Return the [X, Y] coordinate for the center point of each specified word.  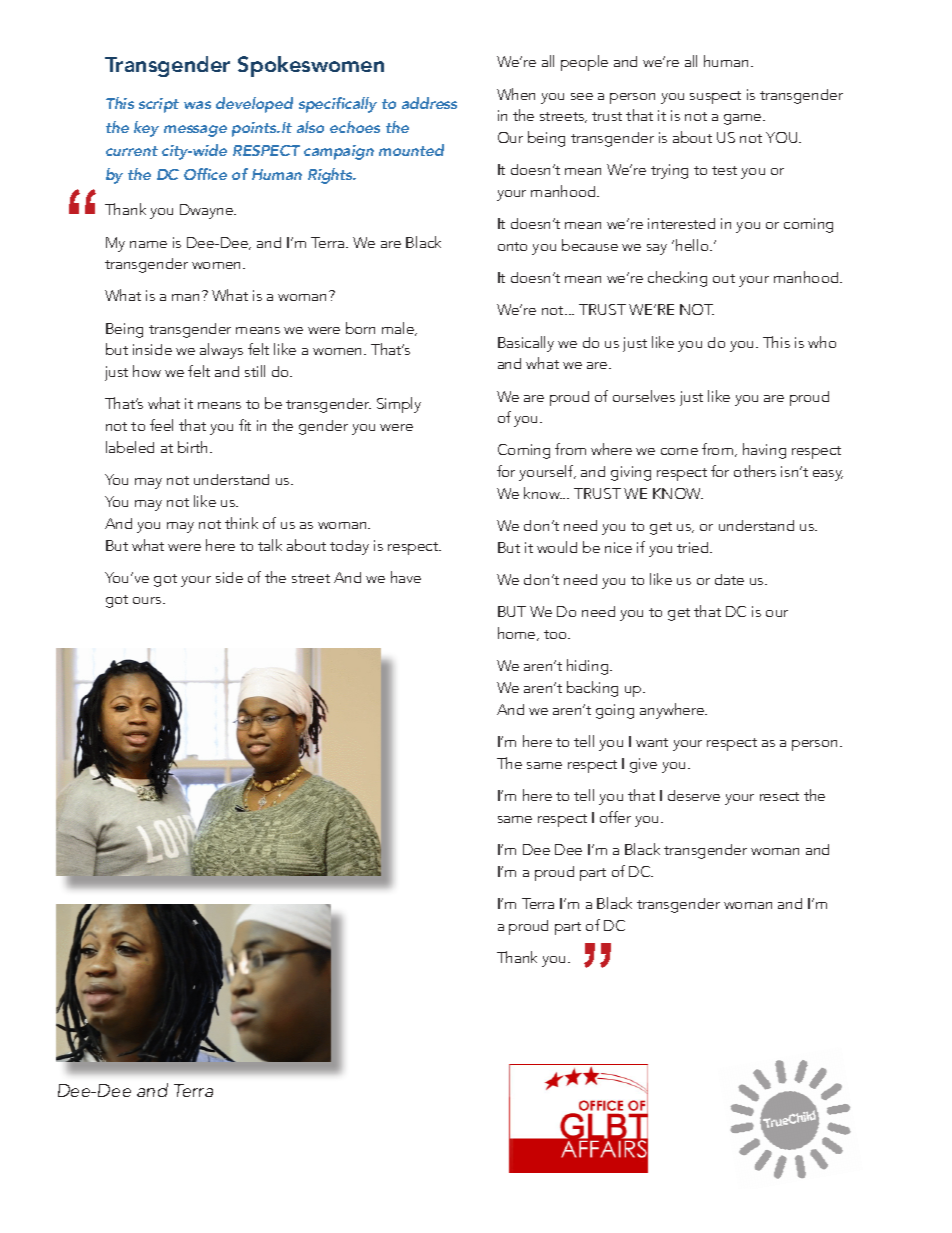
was [197, 105]
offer [615, 817]
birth [194, 447]
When [516, 94]
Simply [399, 405]
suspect [715, 97]
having [764, 451]
